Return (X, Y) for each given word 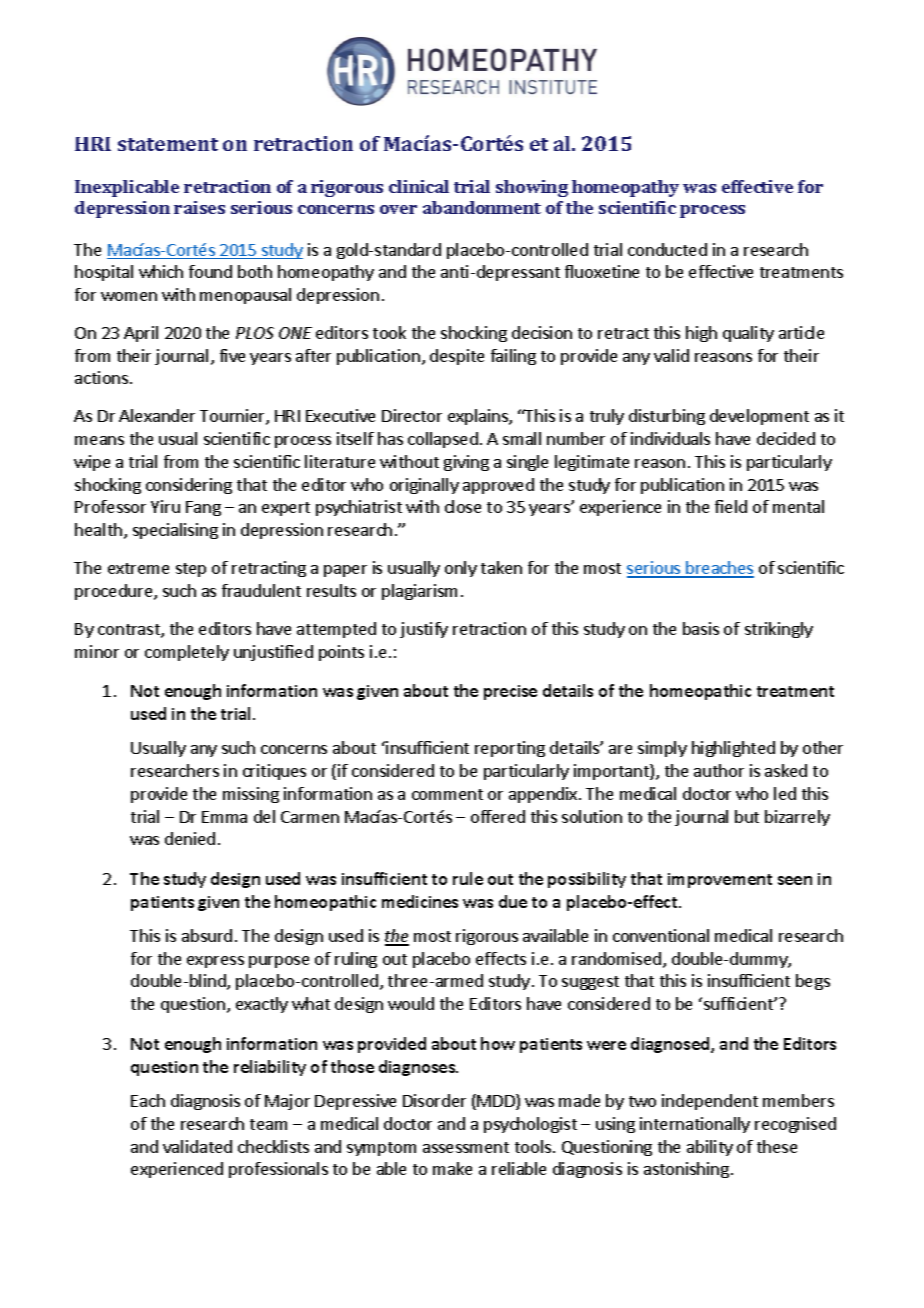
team (268, 1124)
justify (424, 630)
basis (701, 628)
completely (187, 653)
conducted (667, 249)
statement (168, 144)
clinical (419, 186)
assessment (466, 1147)
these (777, 1146)
